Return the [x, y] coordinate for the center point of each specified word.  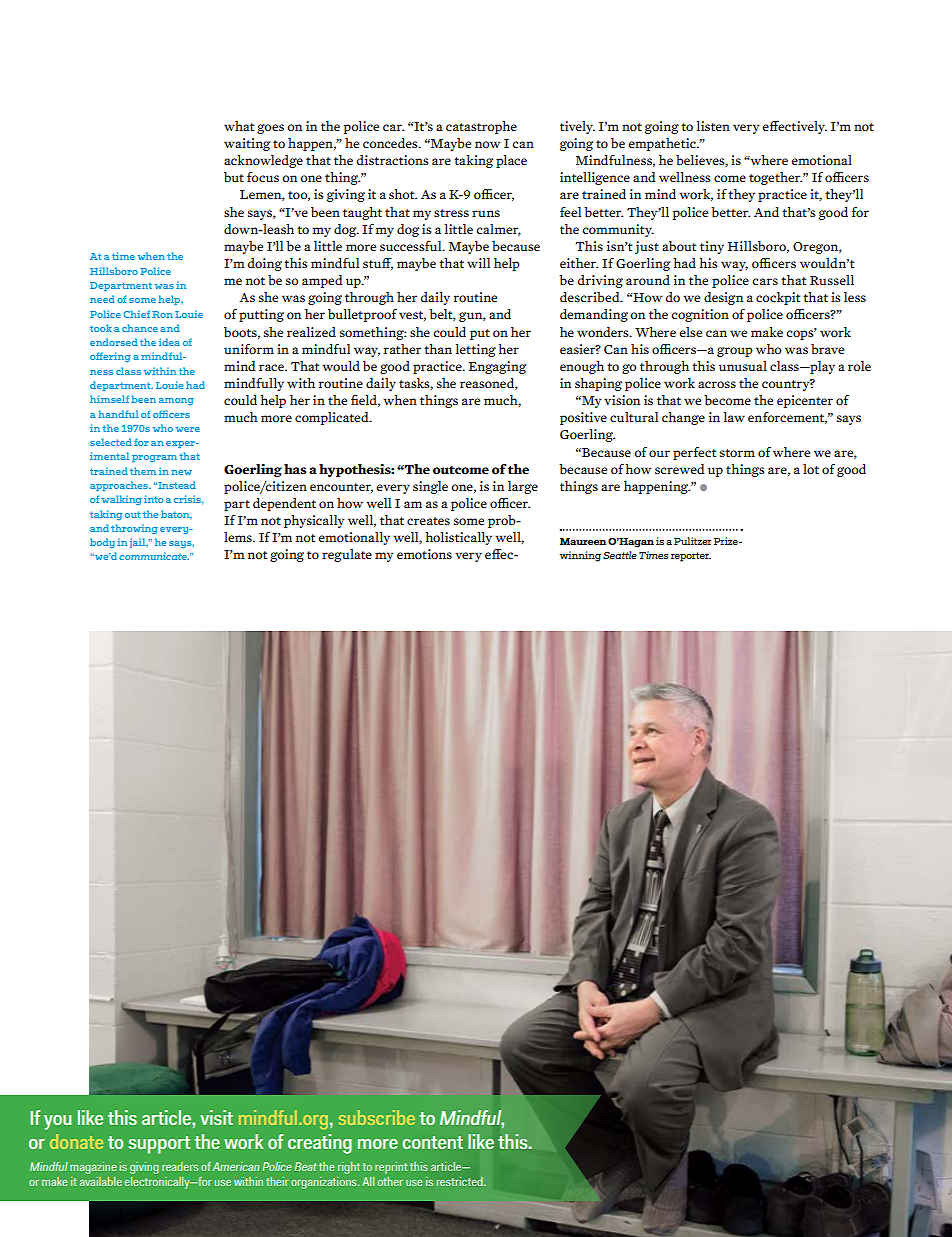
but [234, 177]
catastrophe [481, 127]
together [775, 178]
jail [138, 543]
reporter [691, 557]
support [159, 1145]
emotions [424, 554]
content [432, 1142]
